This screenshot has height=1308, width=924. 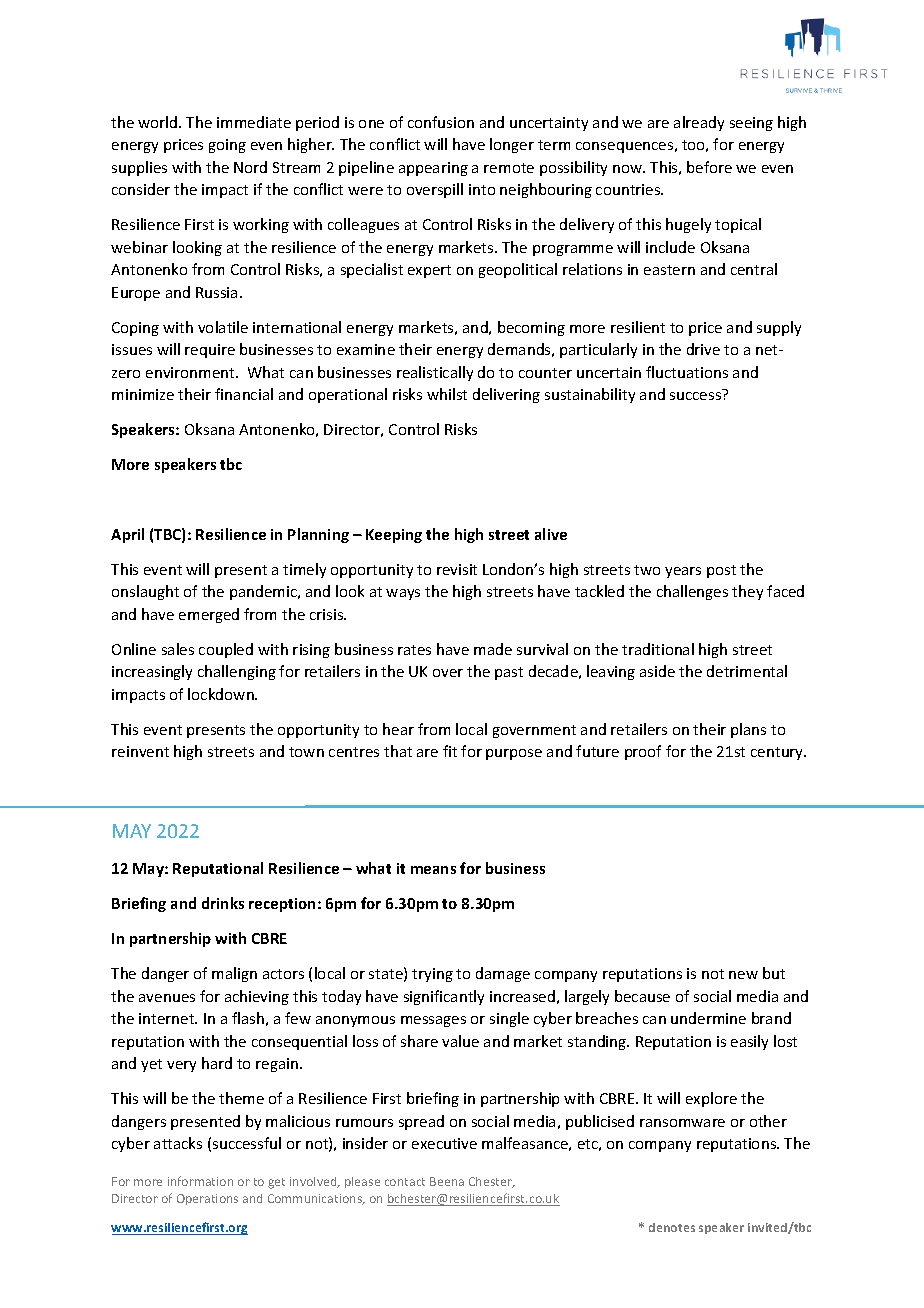 I want to click on Beena, so click(x=447, y=1181).
